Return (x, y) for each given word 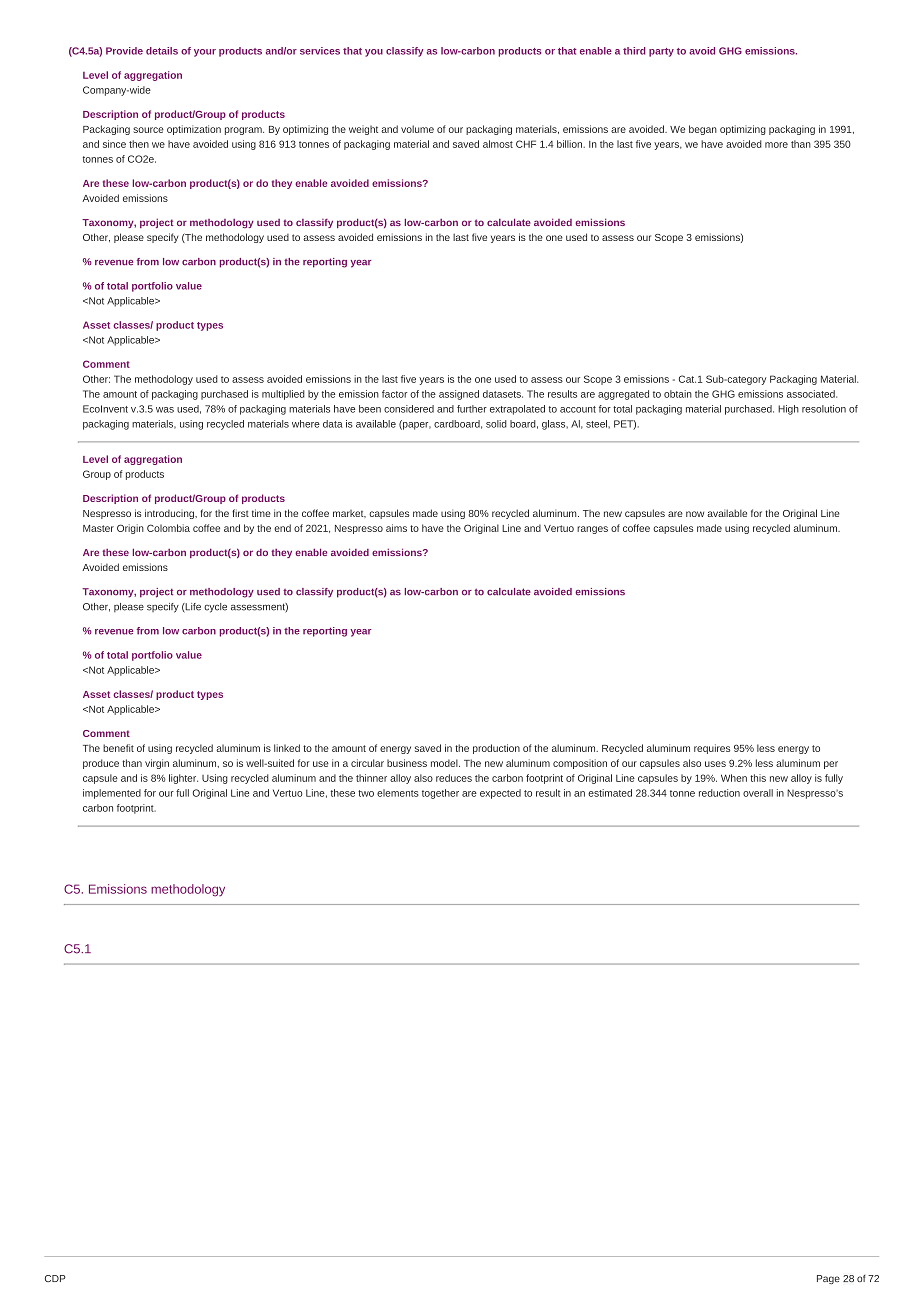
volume (417, 129)
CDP (55, 1278)
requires (712, 749)
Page (828, 1279)
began (703, 130)
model (445, 763)
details (162, 51)
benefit (118, 748)
